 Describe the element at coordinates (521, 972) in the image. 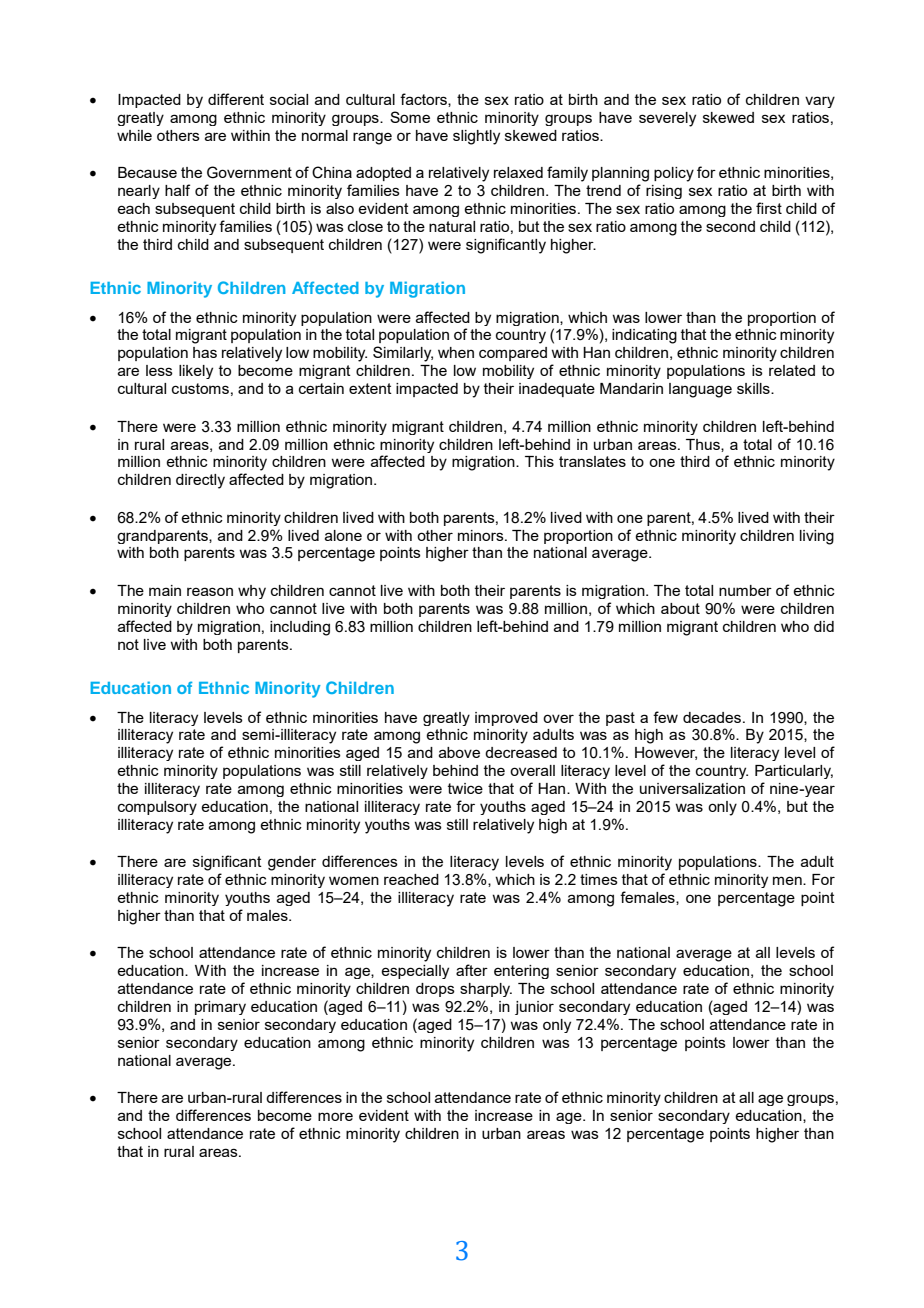

I see `entering` at that location.
